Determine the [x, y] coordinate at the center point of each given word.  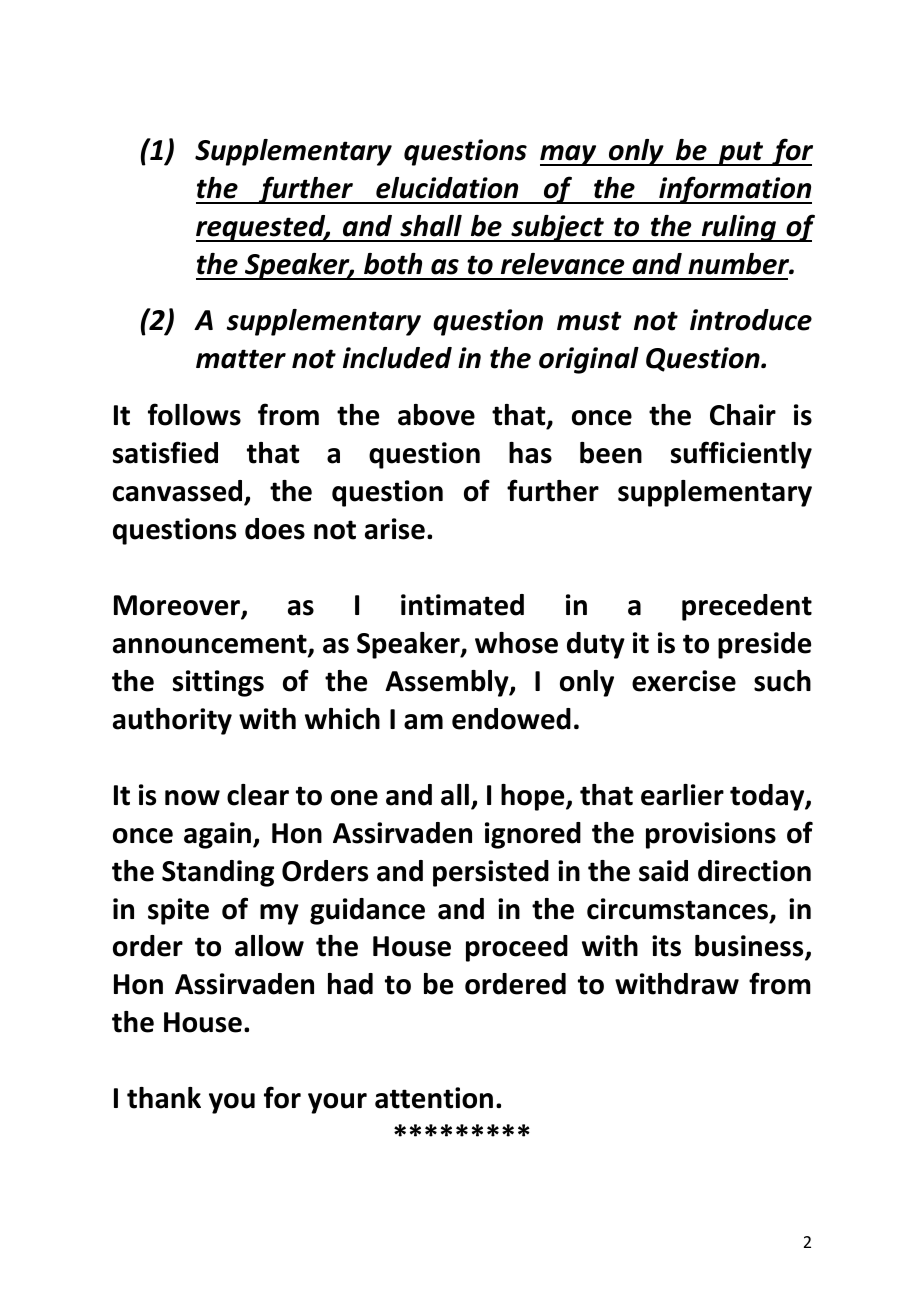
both [393, 264]
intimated [462, 605]
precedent [747, 607]
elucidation [447, 188]
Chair [743, 415]
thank [164, 1098]
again [217, 835]
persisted [491, 873]
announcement [211, 645]
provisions [711, 835]
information [734, 190]
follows [194, 414]
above [436, 415]
